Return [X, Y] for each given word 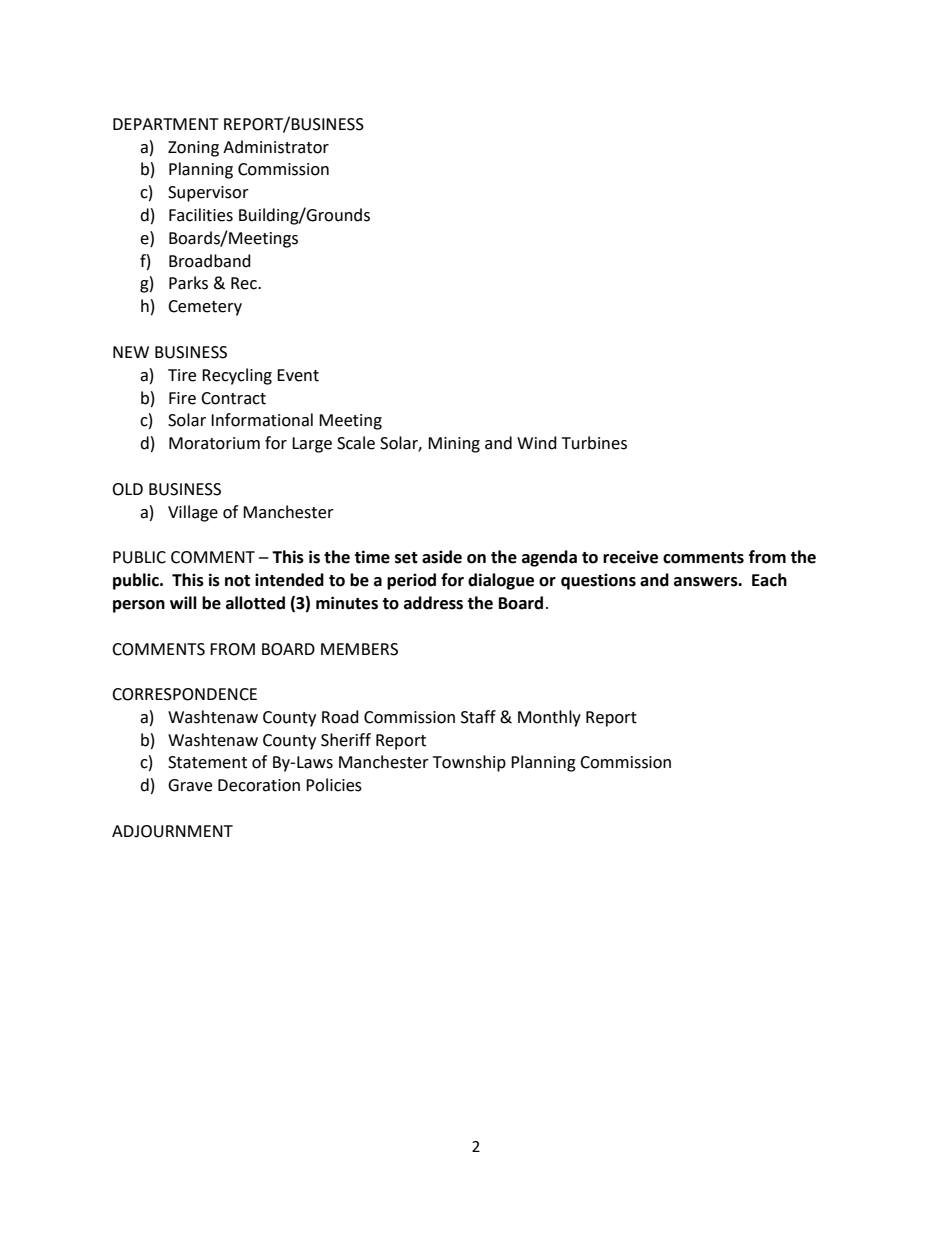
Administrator [276, 147]
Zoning [193, 149]
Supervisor [208, 194]
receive [630, 557]
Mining [454, 445]
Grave [190, 785]
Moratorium [214, 443]
